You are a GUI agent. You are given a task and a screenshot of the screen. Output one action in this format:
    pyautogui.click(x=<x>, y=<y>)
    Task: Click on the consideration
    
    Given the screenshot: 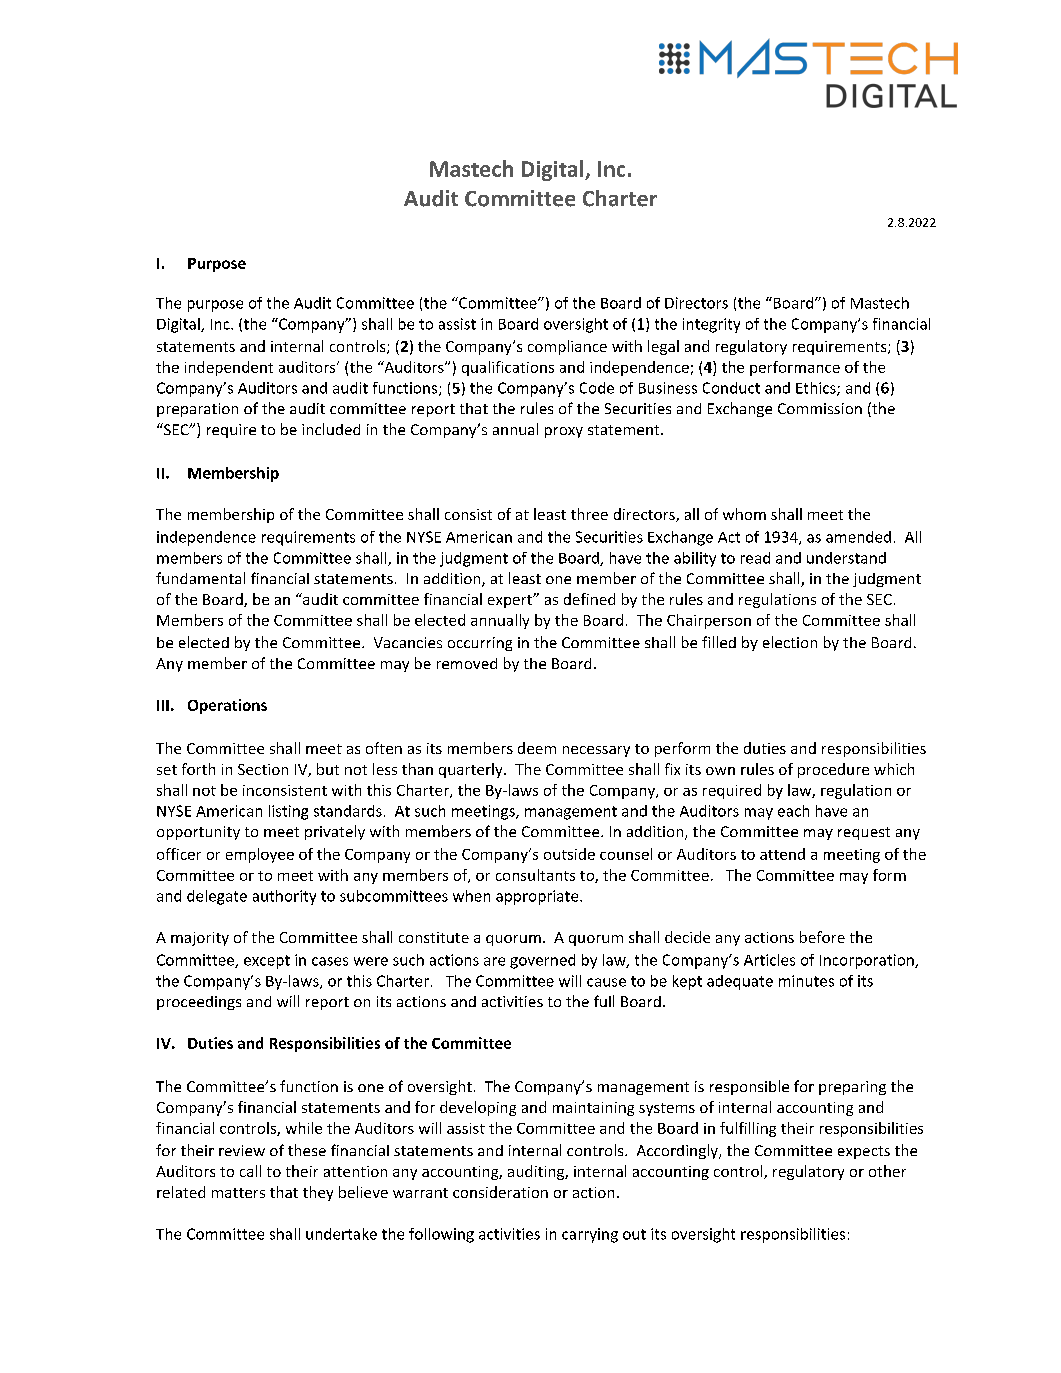 What is the action you would take?
    pyautogui.click(x=500, y=1192)
